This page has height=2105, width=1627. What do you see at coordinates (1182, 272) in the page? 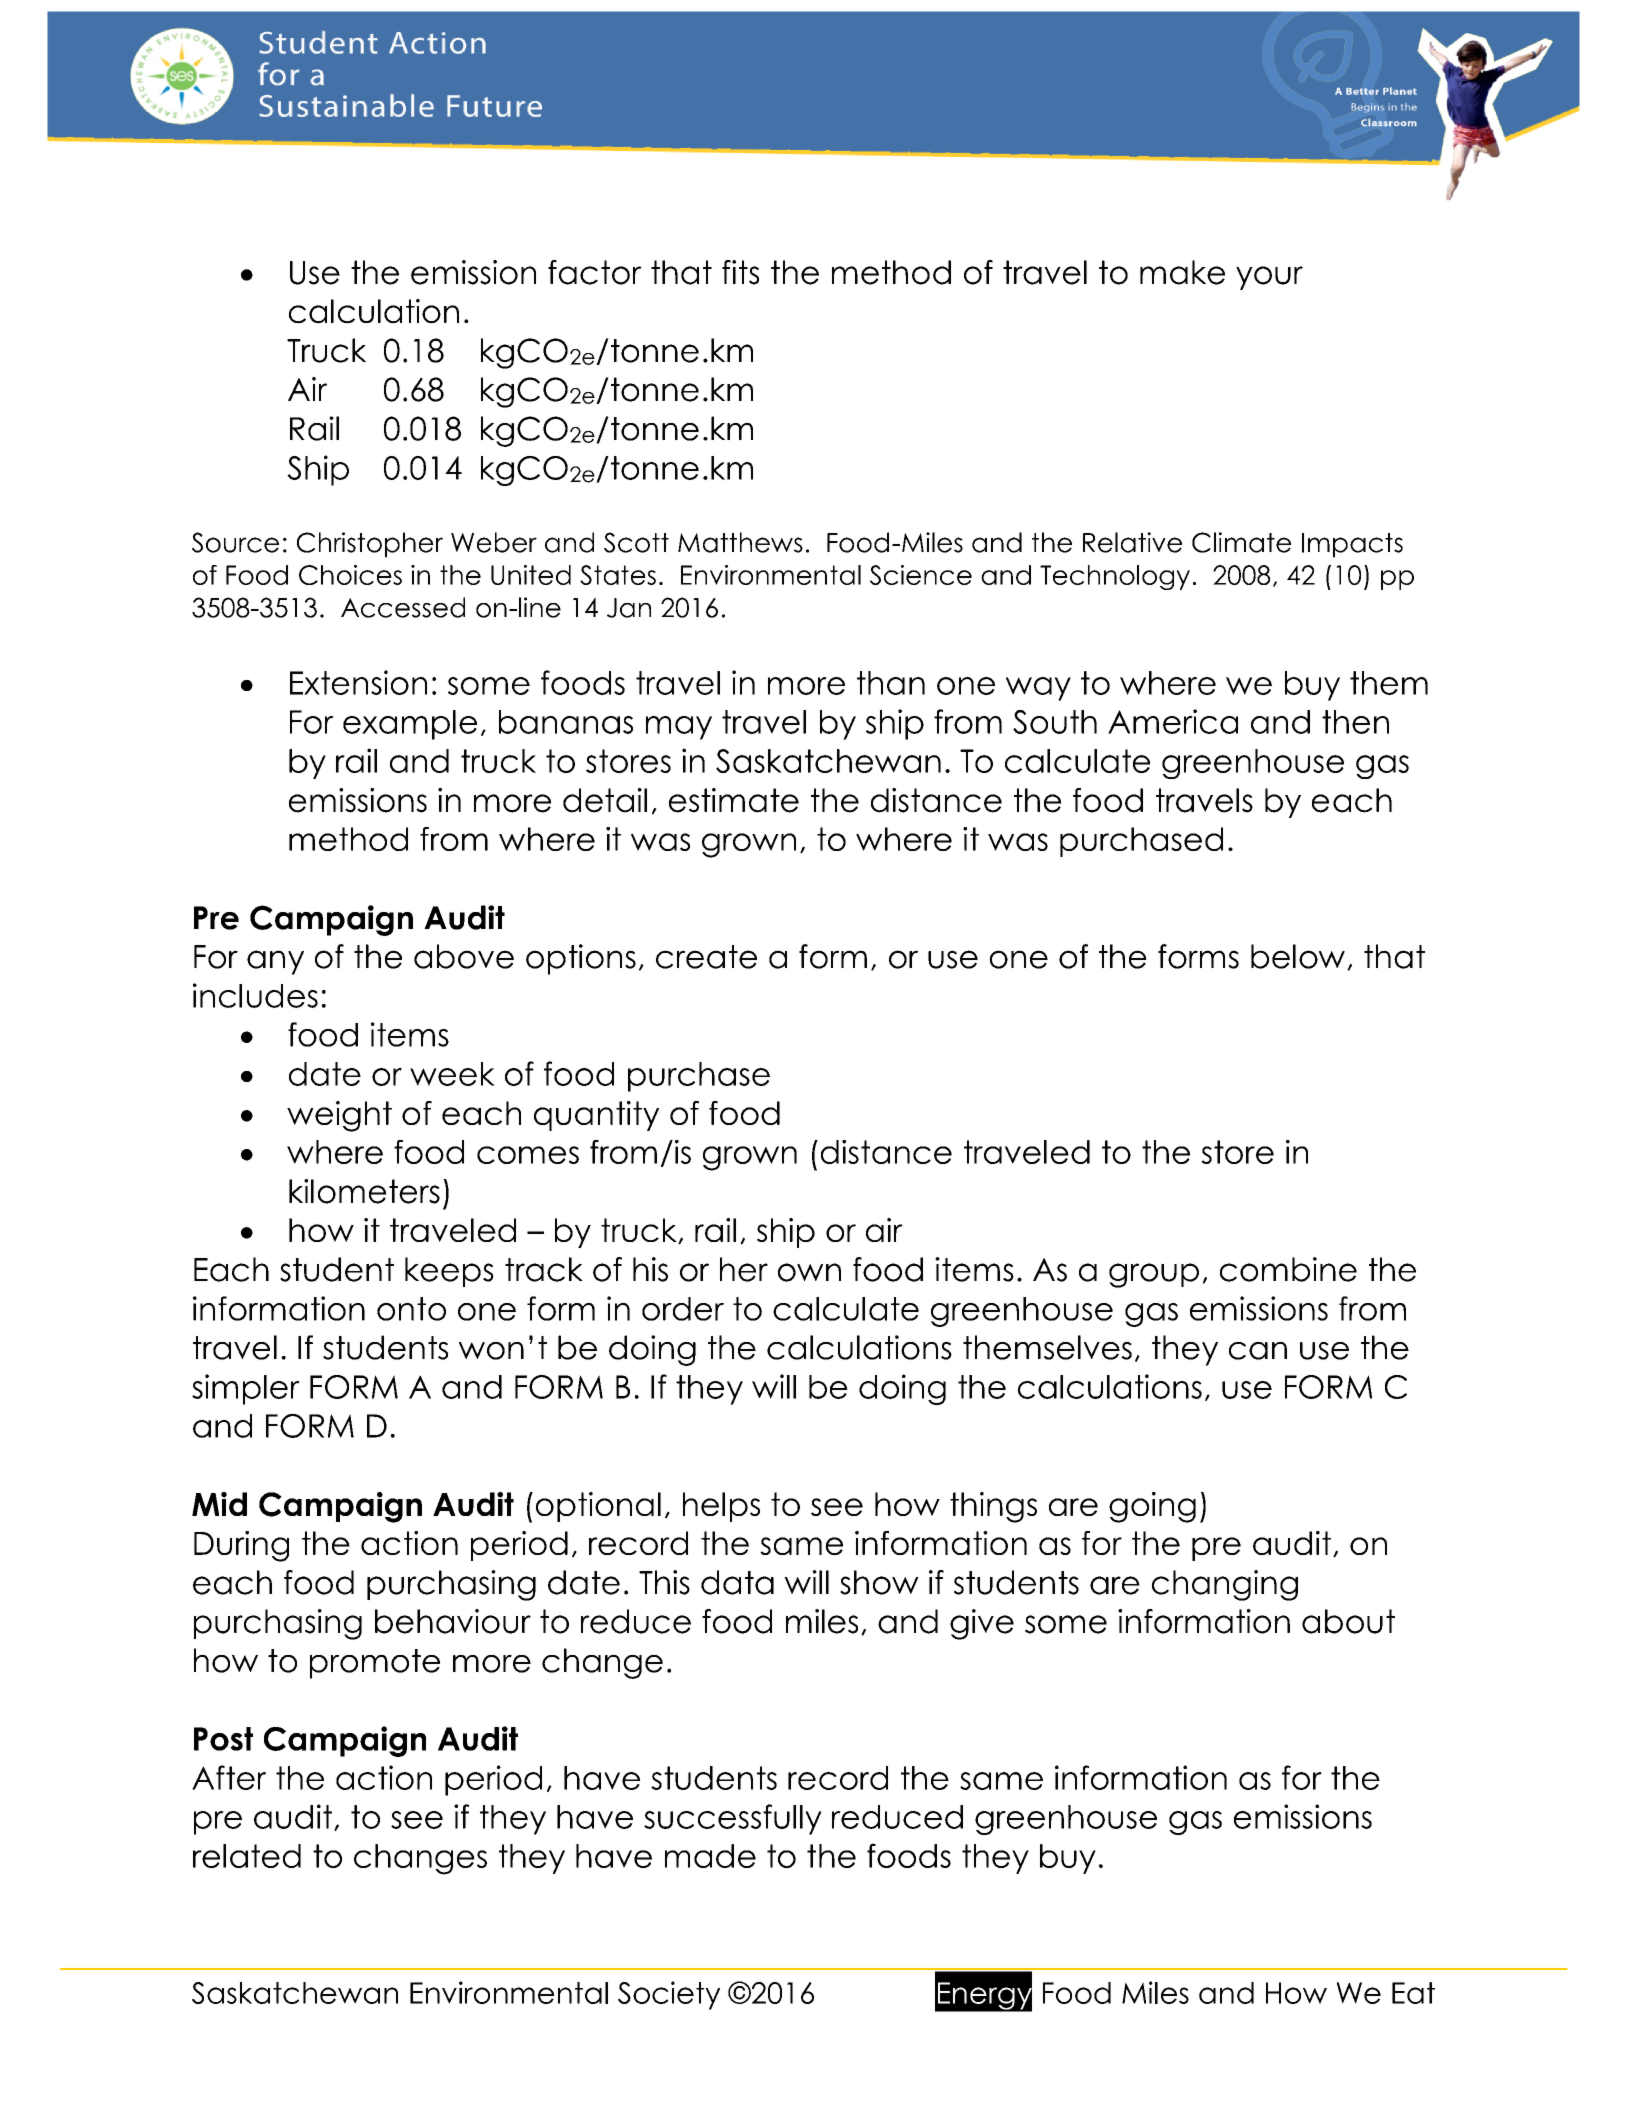
I see `make` at bounding box center [1182, 272].
